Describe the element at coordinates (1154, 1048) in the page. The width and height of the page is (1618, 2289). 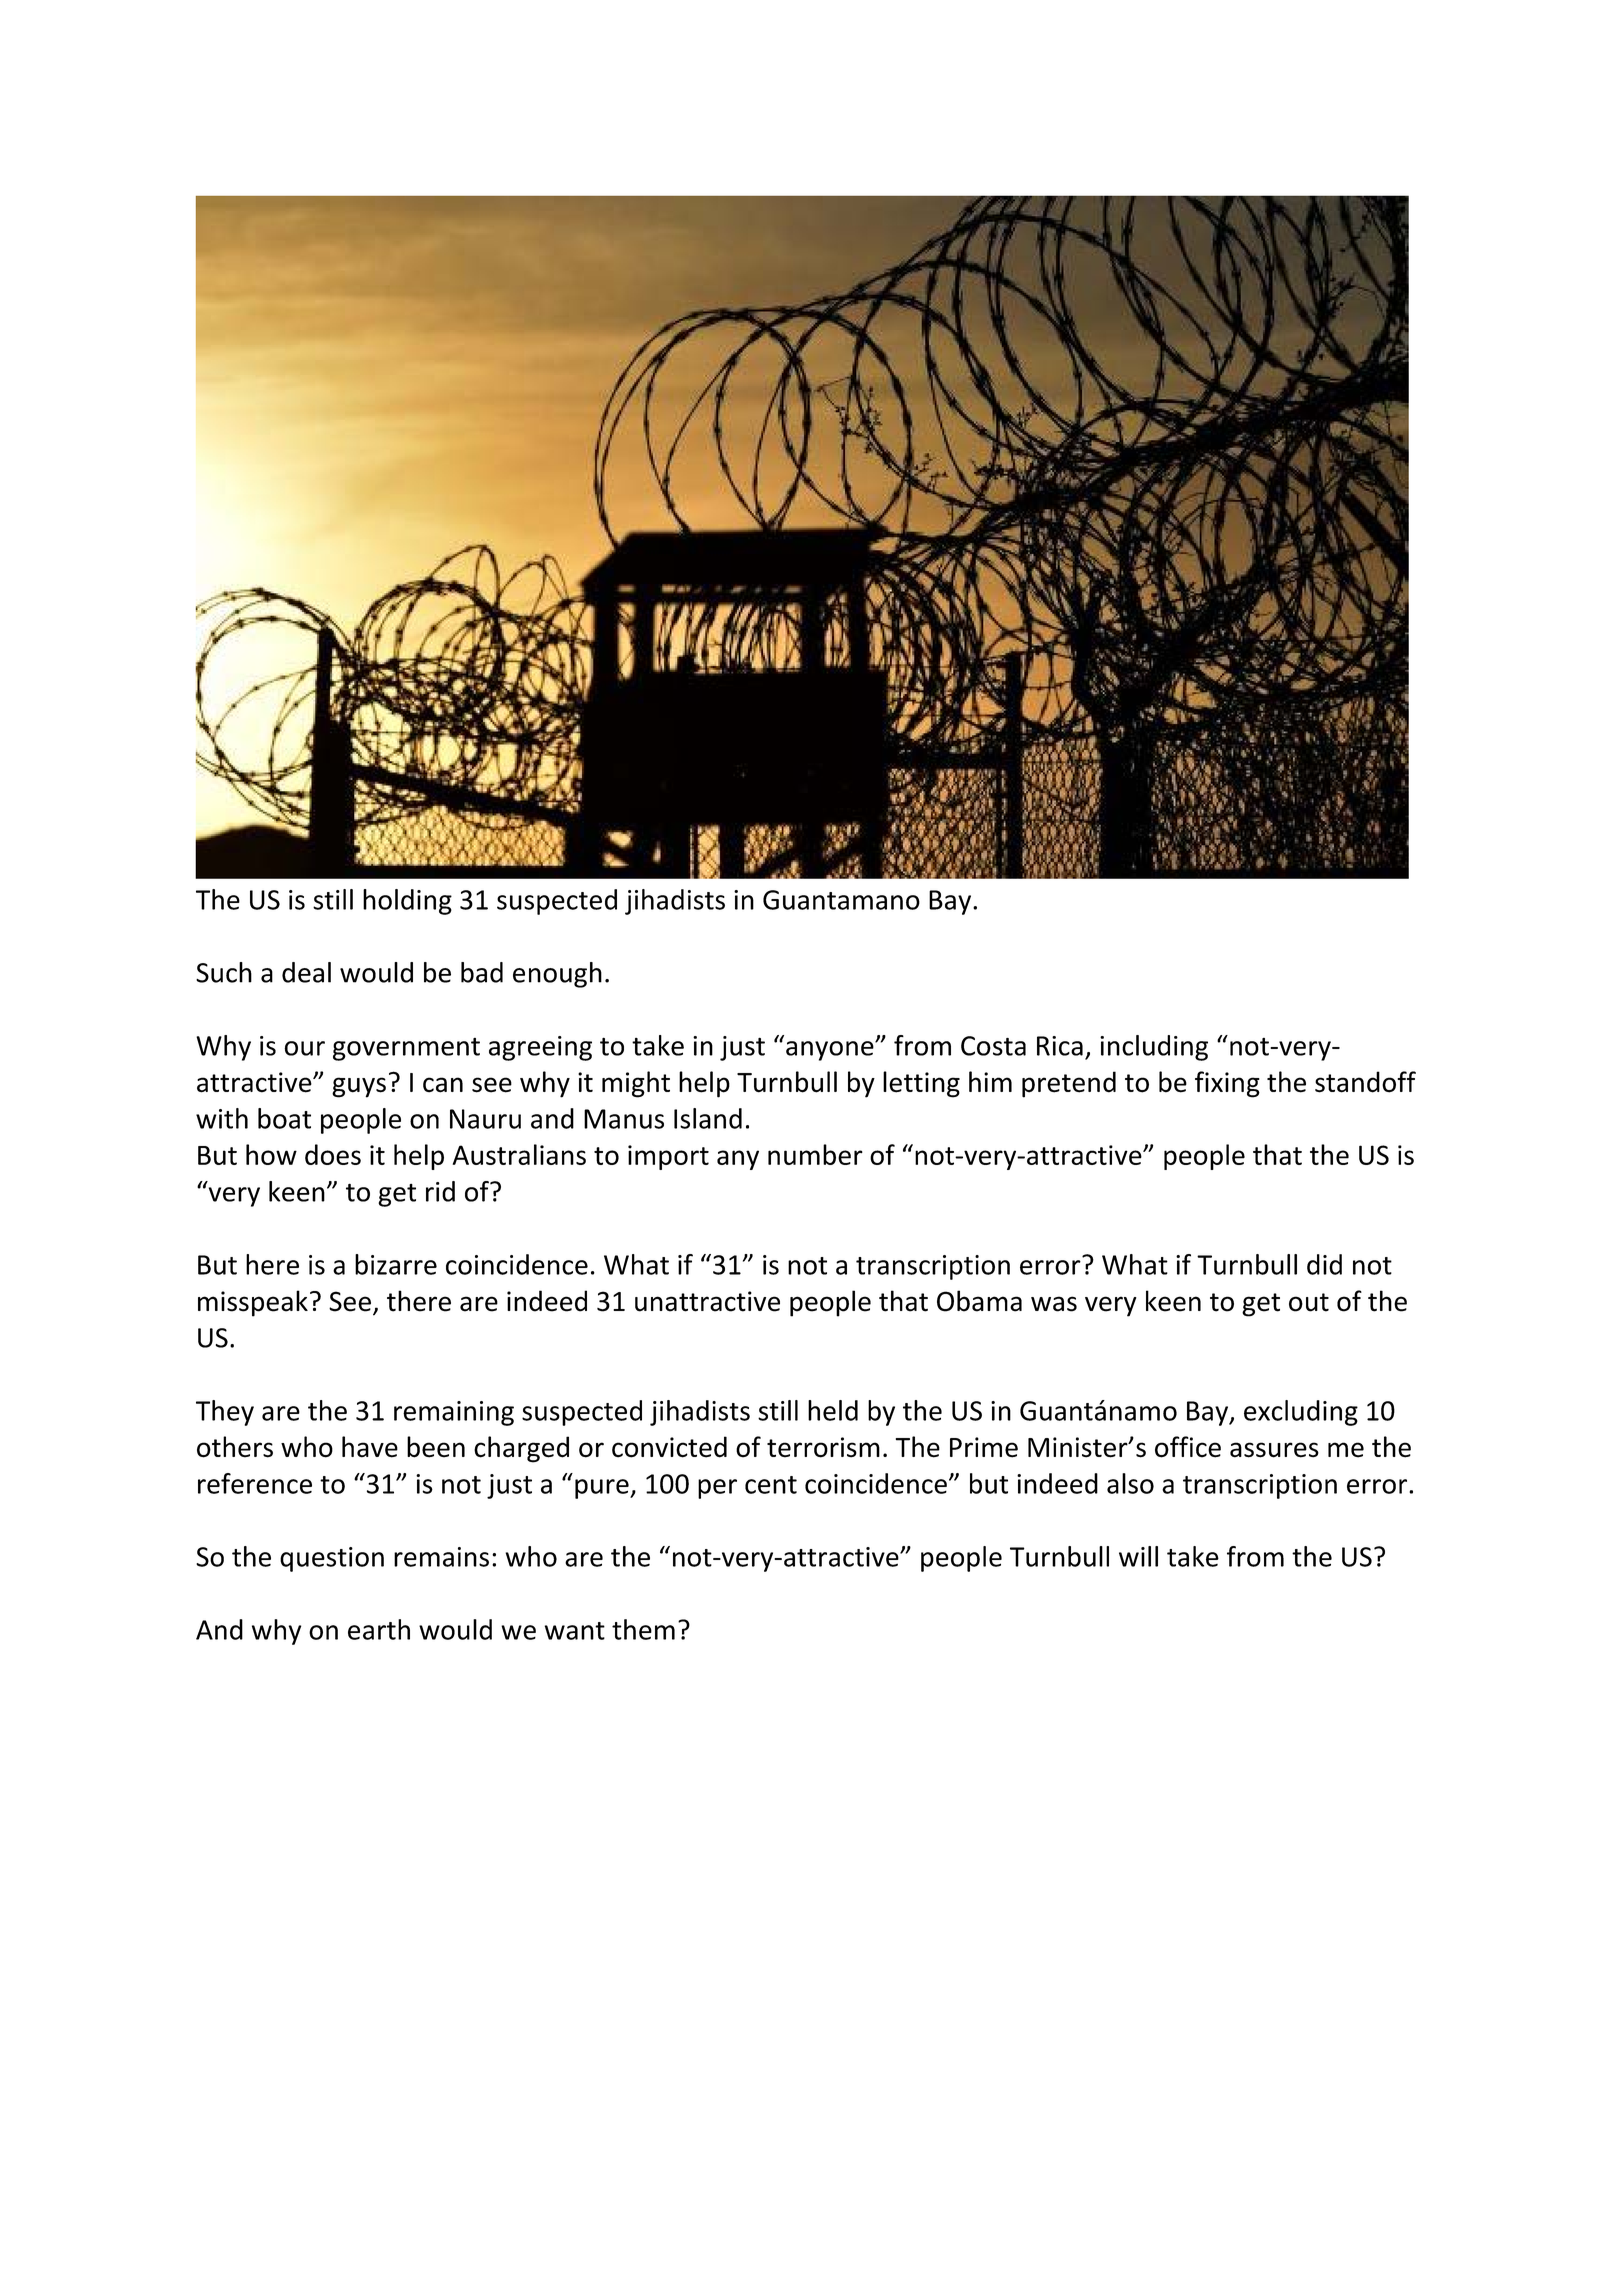
I see `including` at that location.
